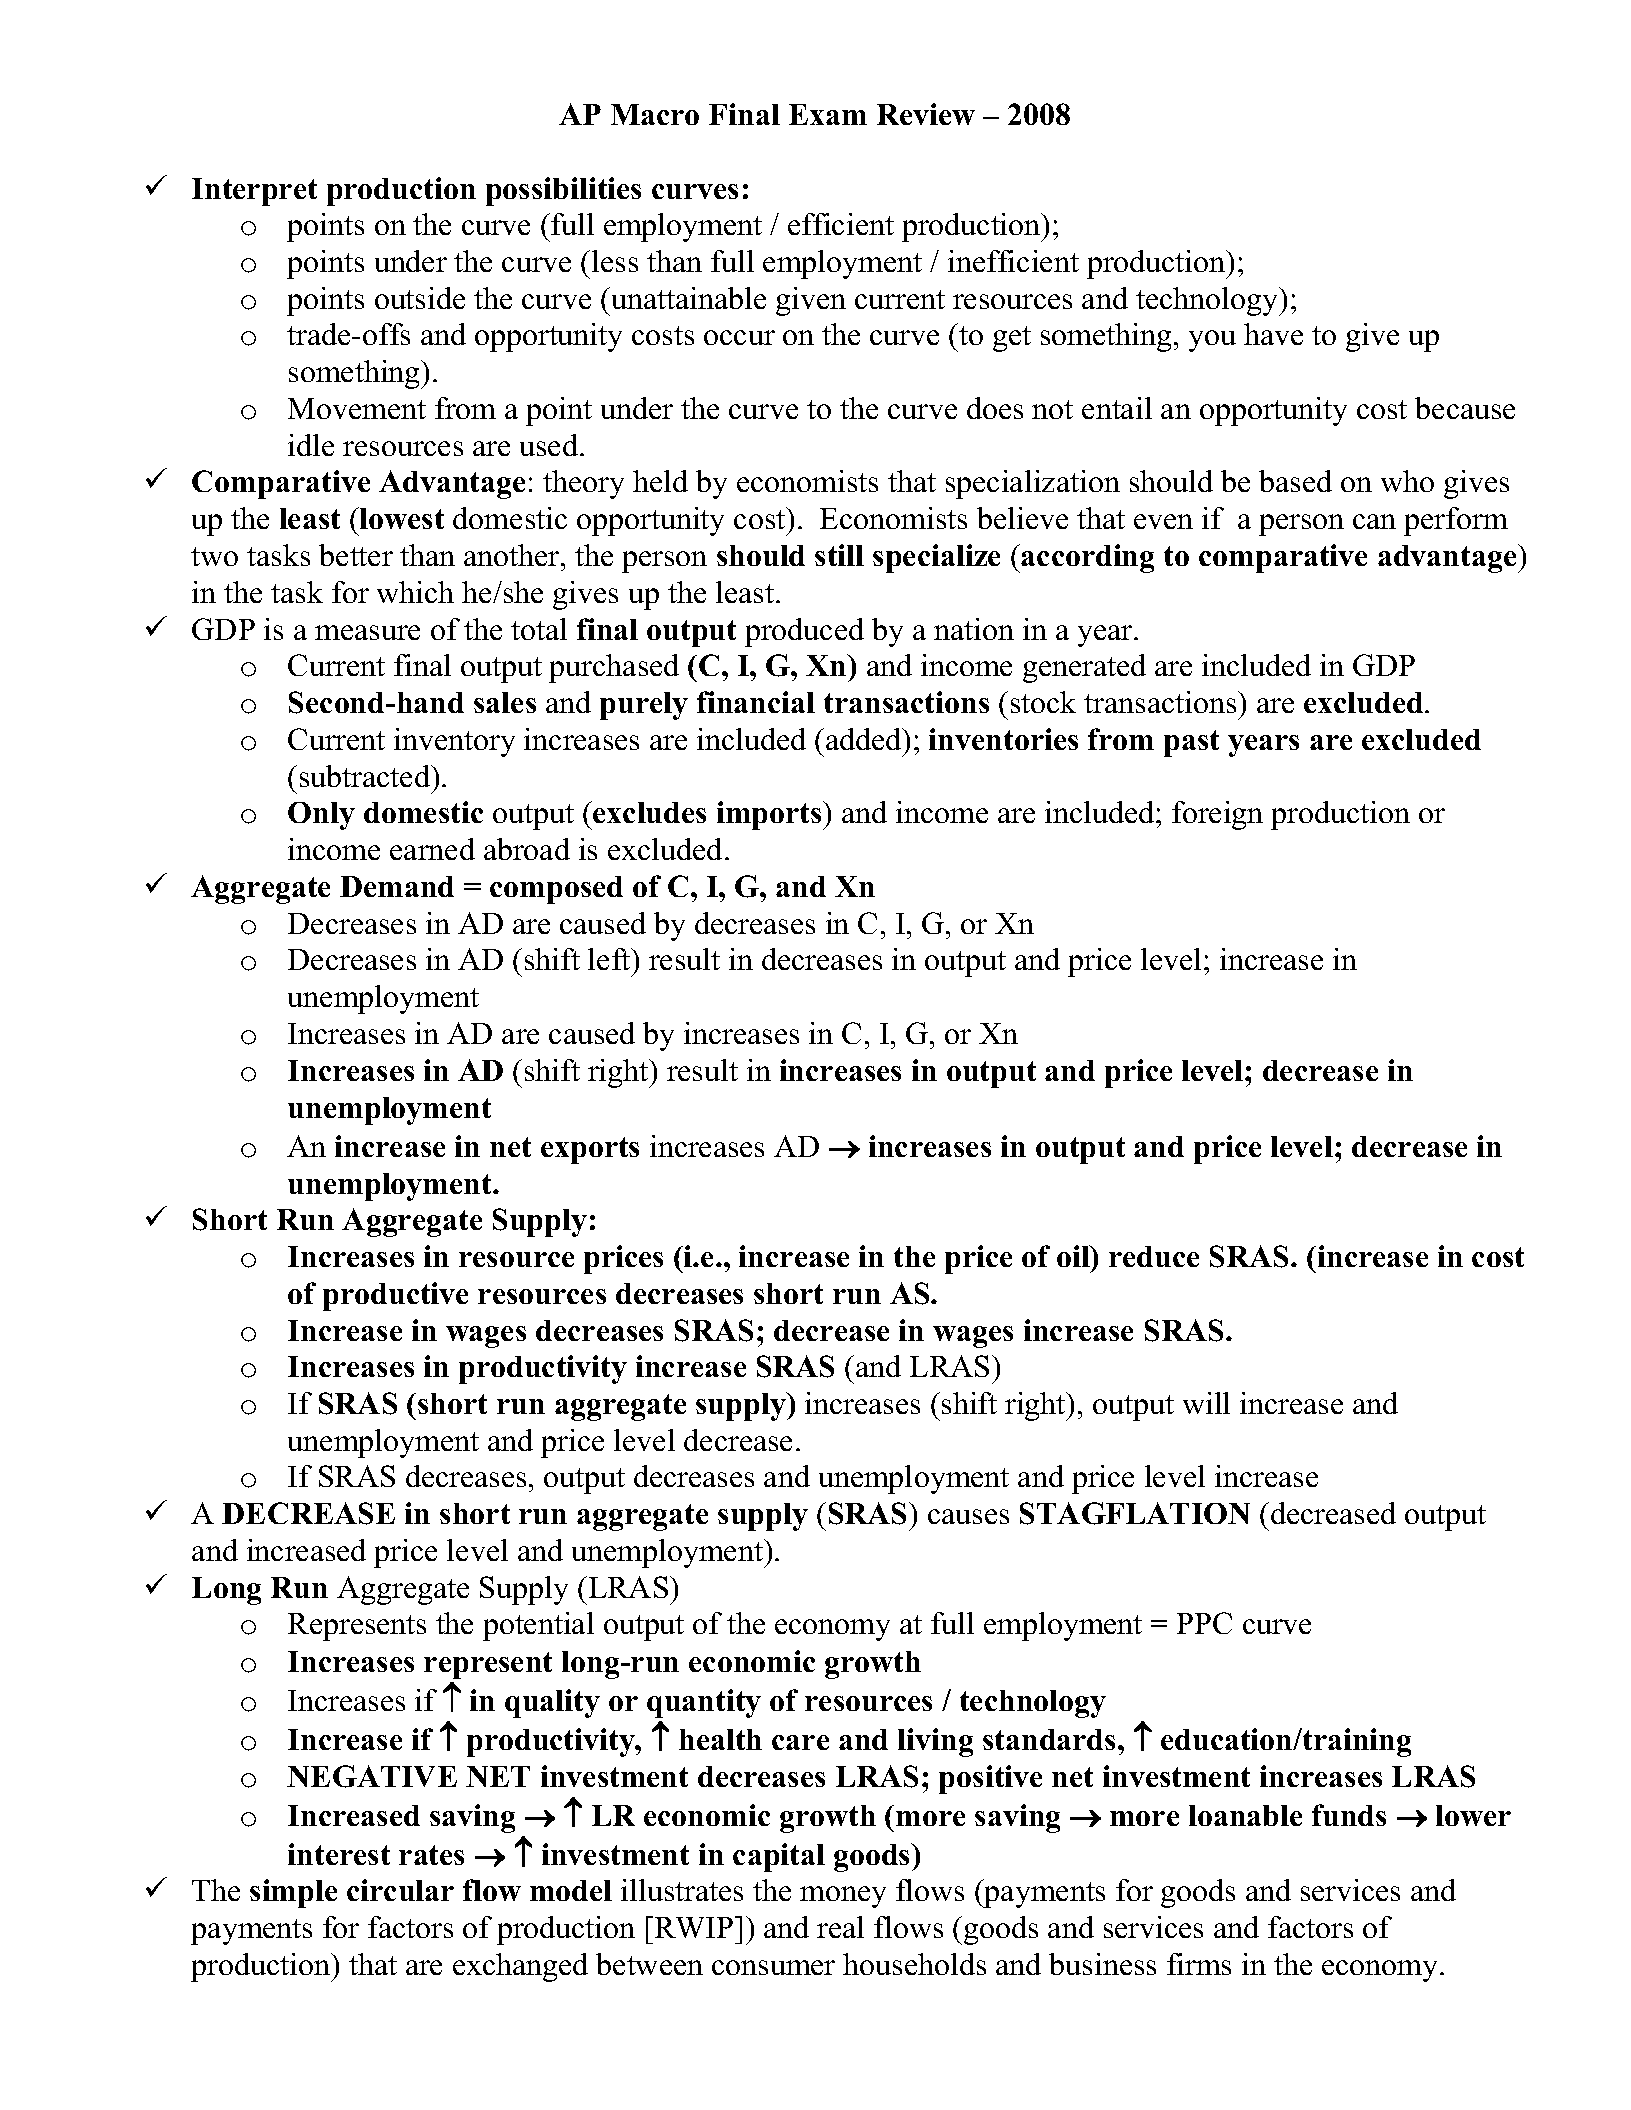 Image resolution: width=1631 pixels, height=2110 pixels. What do you see at coordinates (254, 192) in the screenshot?
I see `Interpret` at bounding box center [254, 192].
